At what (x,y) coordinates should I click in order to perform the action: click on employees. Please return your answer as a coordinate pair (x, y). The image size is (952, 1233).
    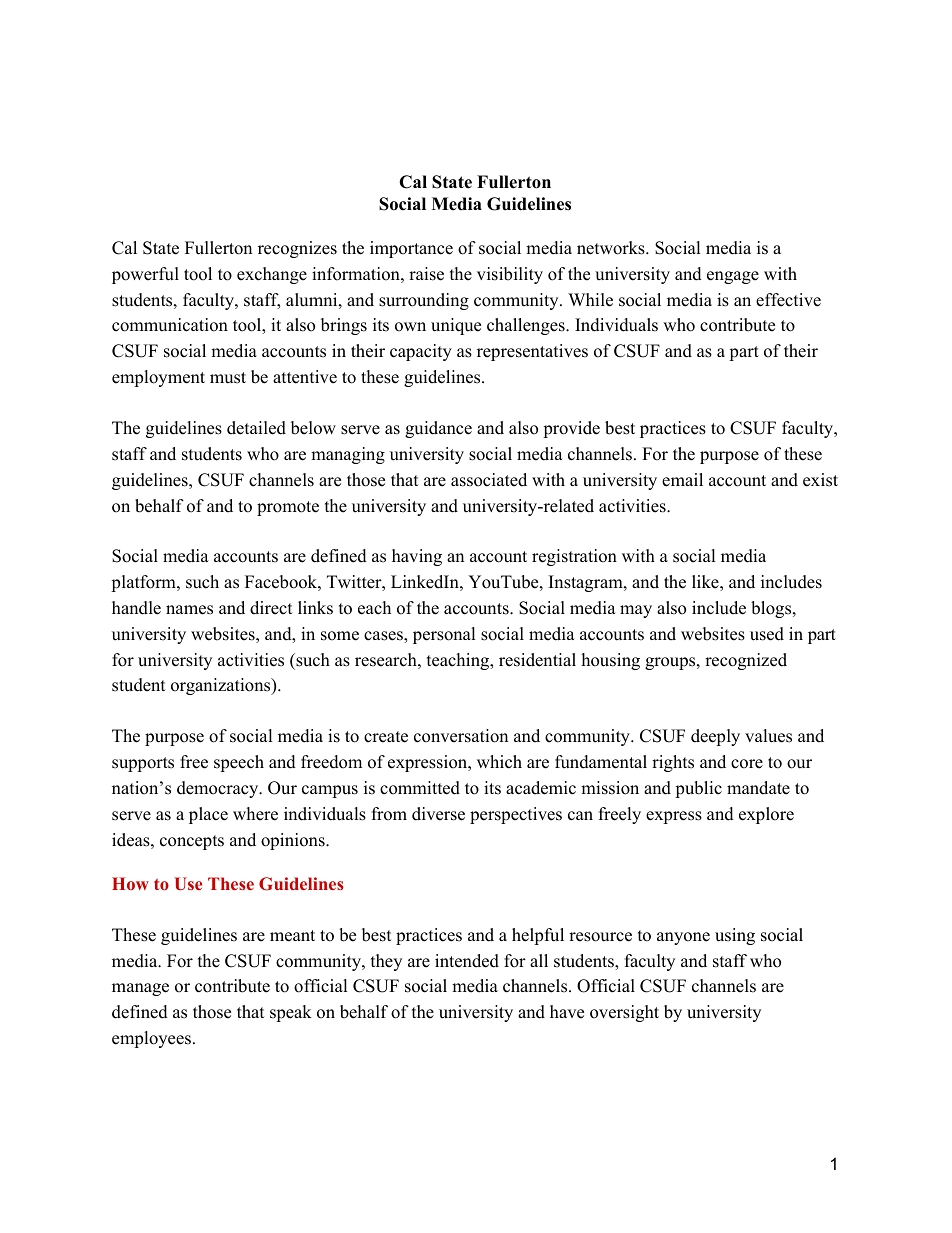
    Looking at the image, I should click on (151, 1039).
